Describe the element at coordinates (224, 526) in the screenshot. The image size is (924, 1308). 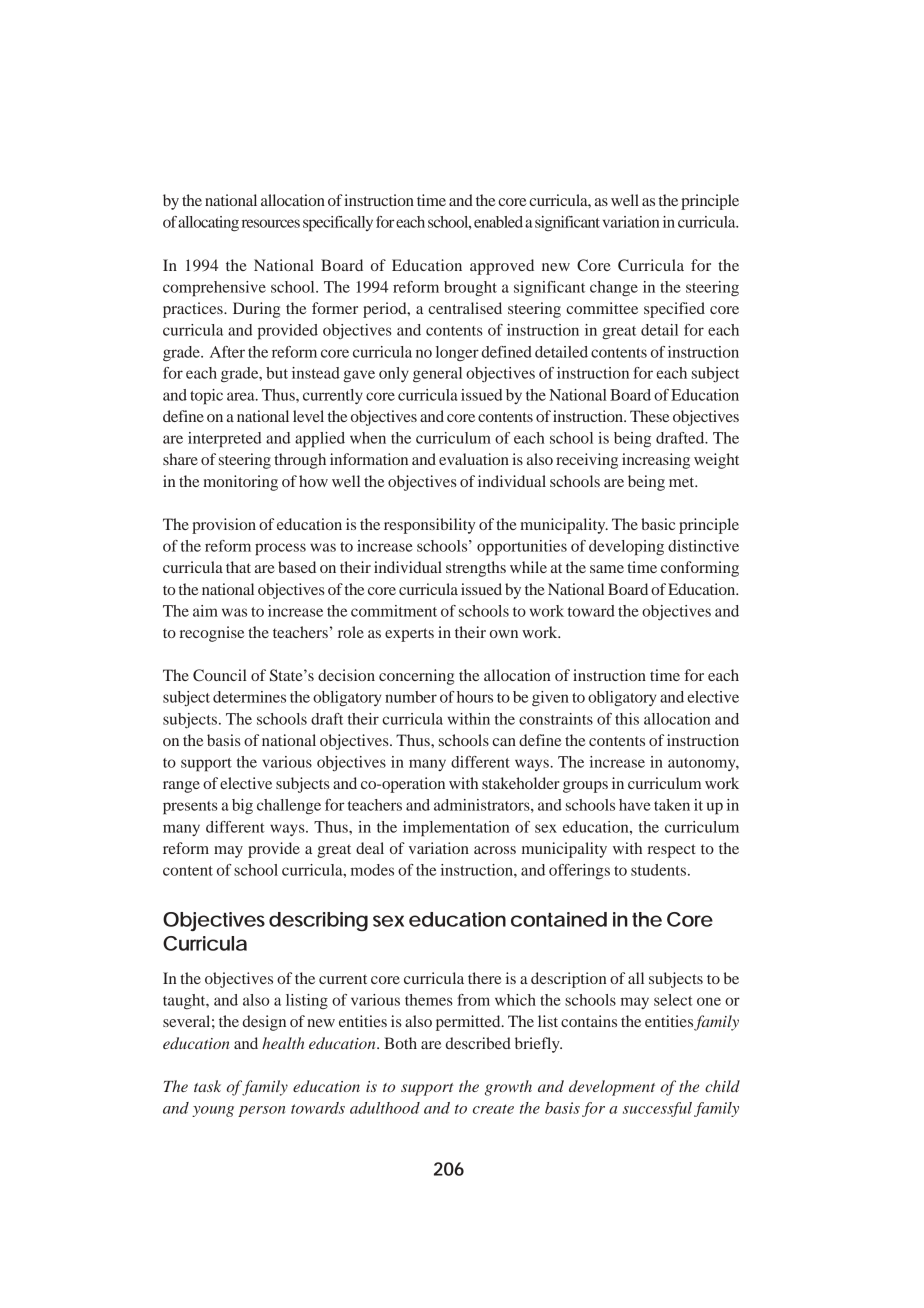
I see `provision` at that location.
